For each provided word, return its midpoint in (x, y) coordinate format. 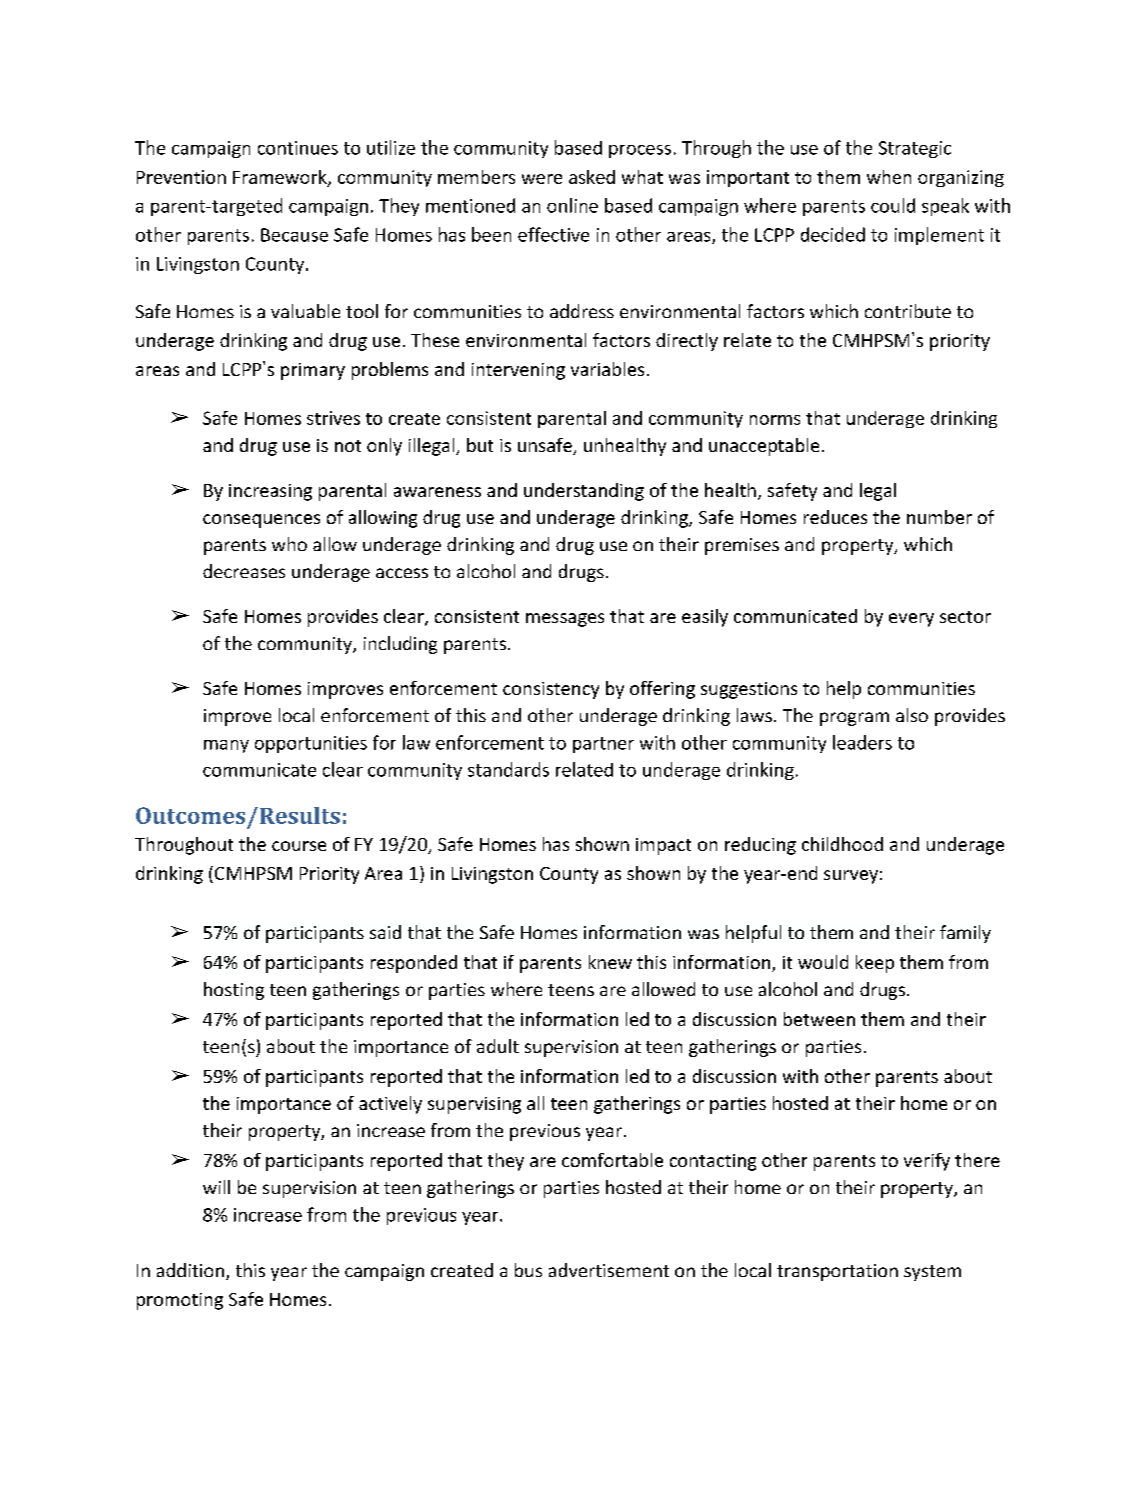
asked (592, 177)
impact (663, 846)
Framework (281, 178)
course (299, 846)
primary (313, 371)
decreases (244, 571)
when (889, 177)
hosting (234, 991)
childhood (842, 844)
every (911, 620)
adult (498, 1046)
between (819, 1019)
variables (607, 369)
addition (190, 1270)
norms (775, 420)
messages (565, 620)
